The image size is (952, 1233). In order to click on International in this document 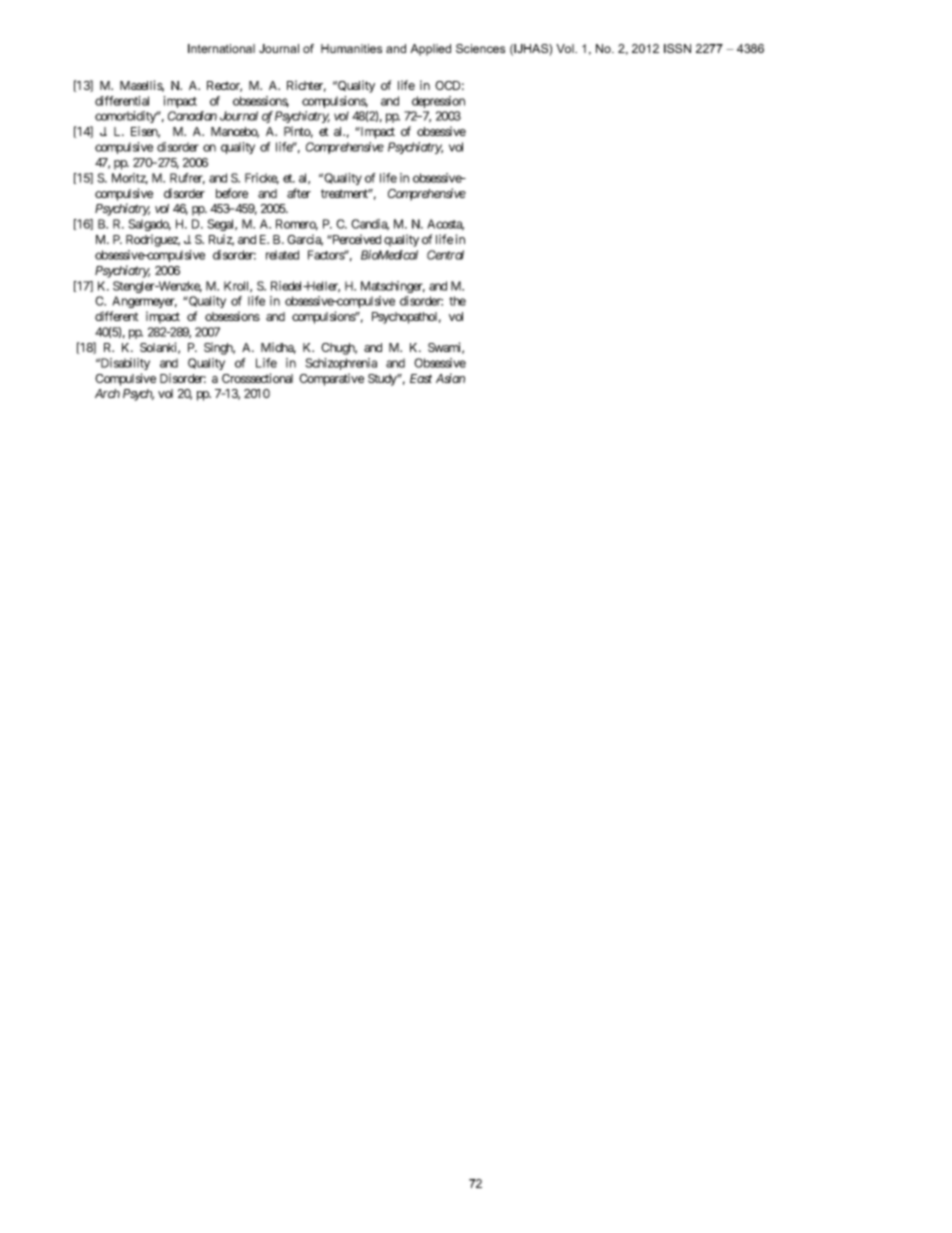, I will do `click(221, 48)`.
